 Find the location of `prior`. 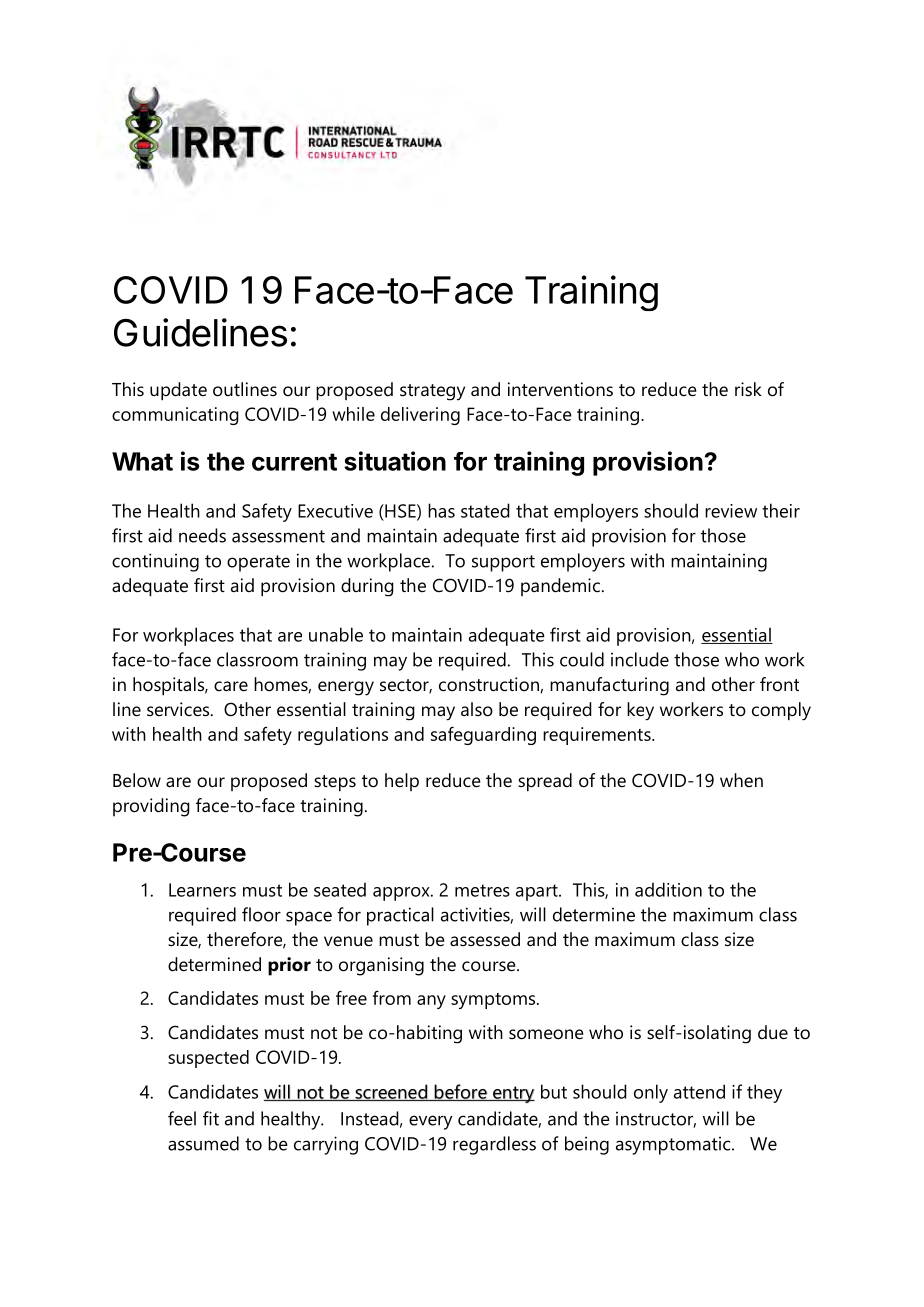

prior is located at coordinates (289, 966).
